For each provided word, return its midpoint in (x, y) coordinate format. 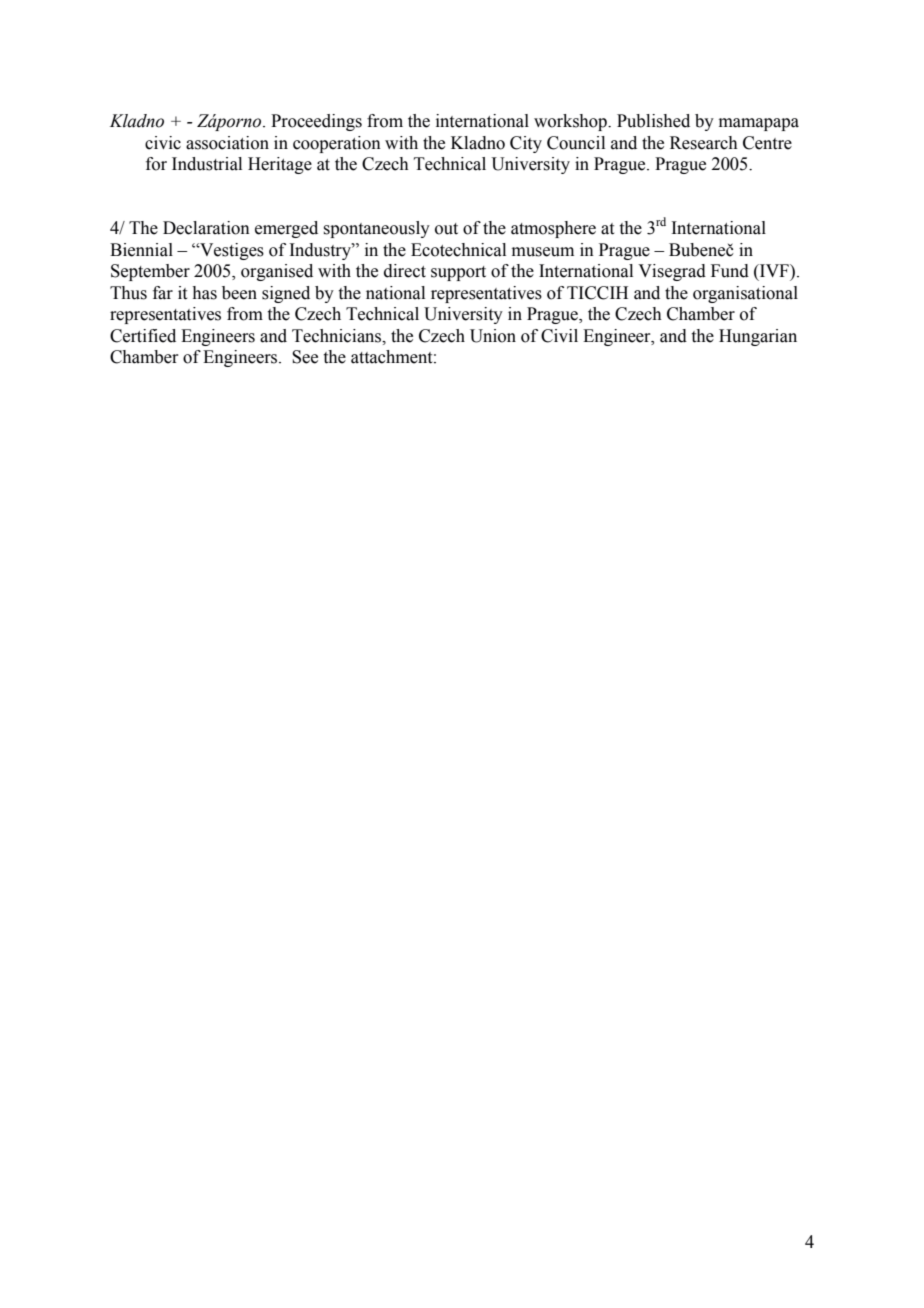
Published (653, 121)
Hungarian (758, 337)
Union (493, 336)
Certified (143, 336)
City (526, 144)
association (227, 143)
